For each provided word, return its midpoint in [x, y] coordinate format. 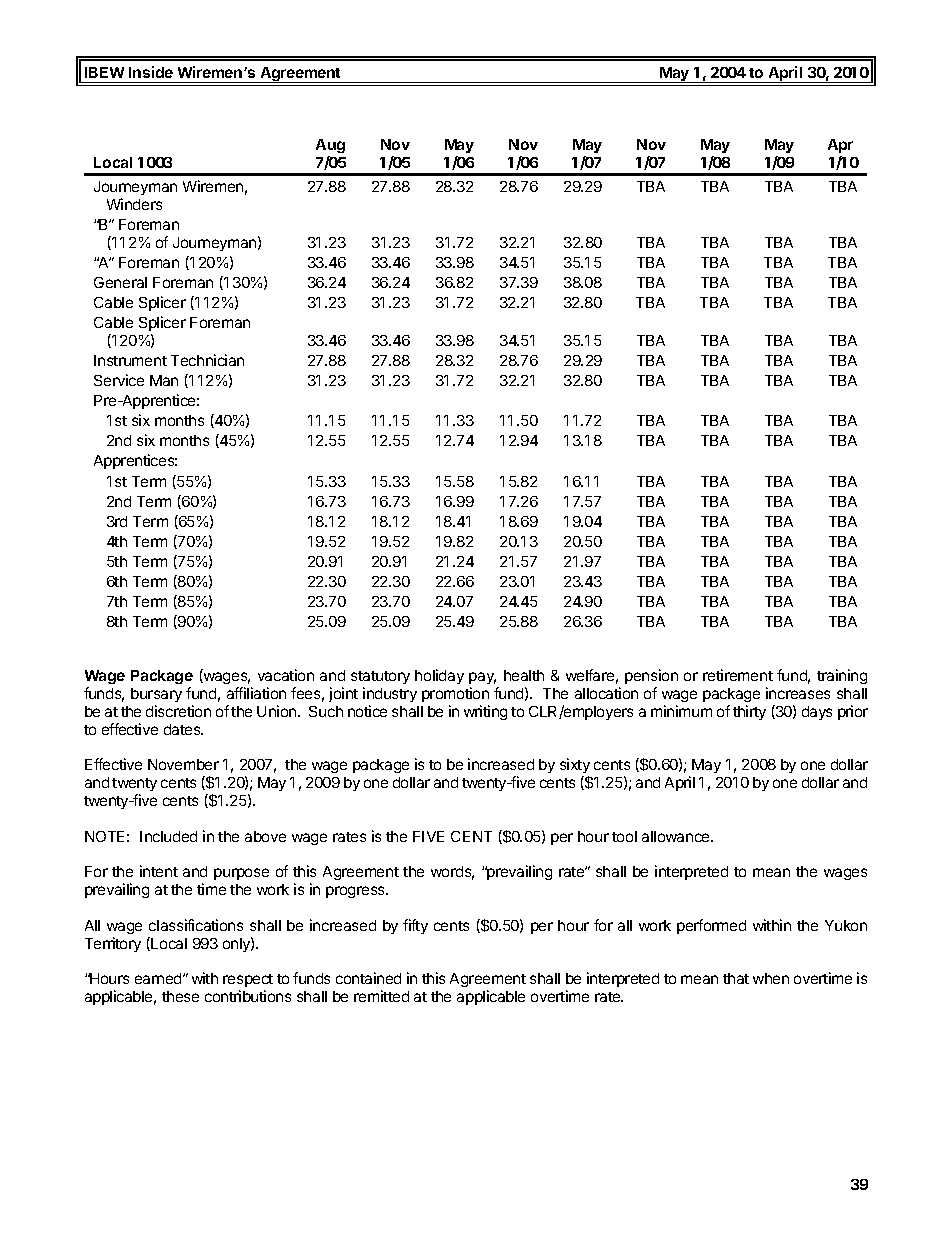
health [524, 675]
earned [159, 978]
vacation [286, 675]
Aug [330, 146]
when [771, 978]
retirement [738, 675]
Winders [134, 204]
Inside [151, 72]
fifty [415, 926]
